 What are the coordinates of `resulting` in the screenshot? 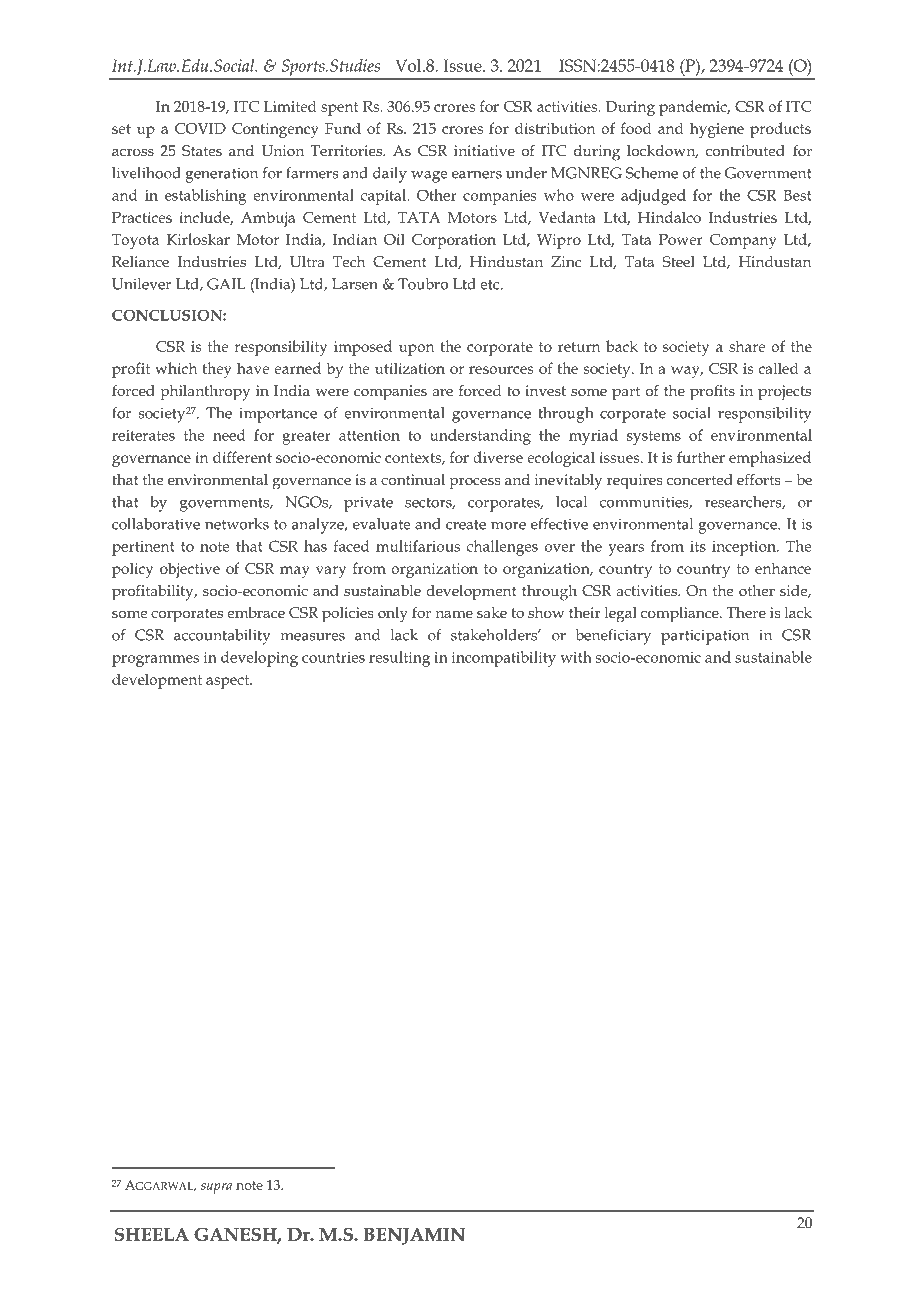 It's located at (399, 659).
